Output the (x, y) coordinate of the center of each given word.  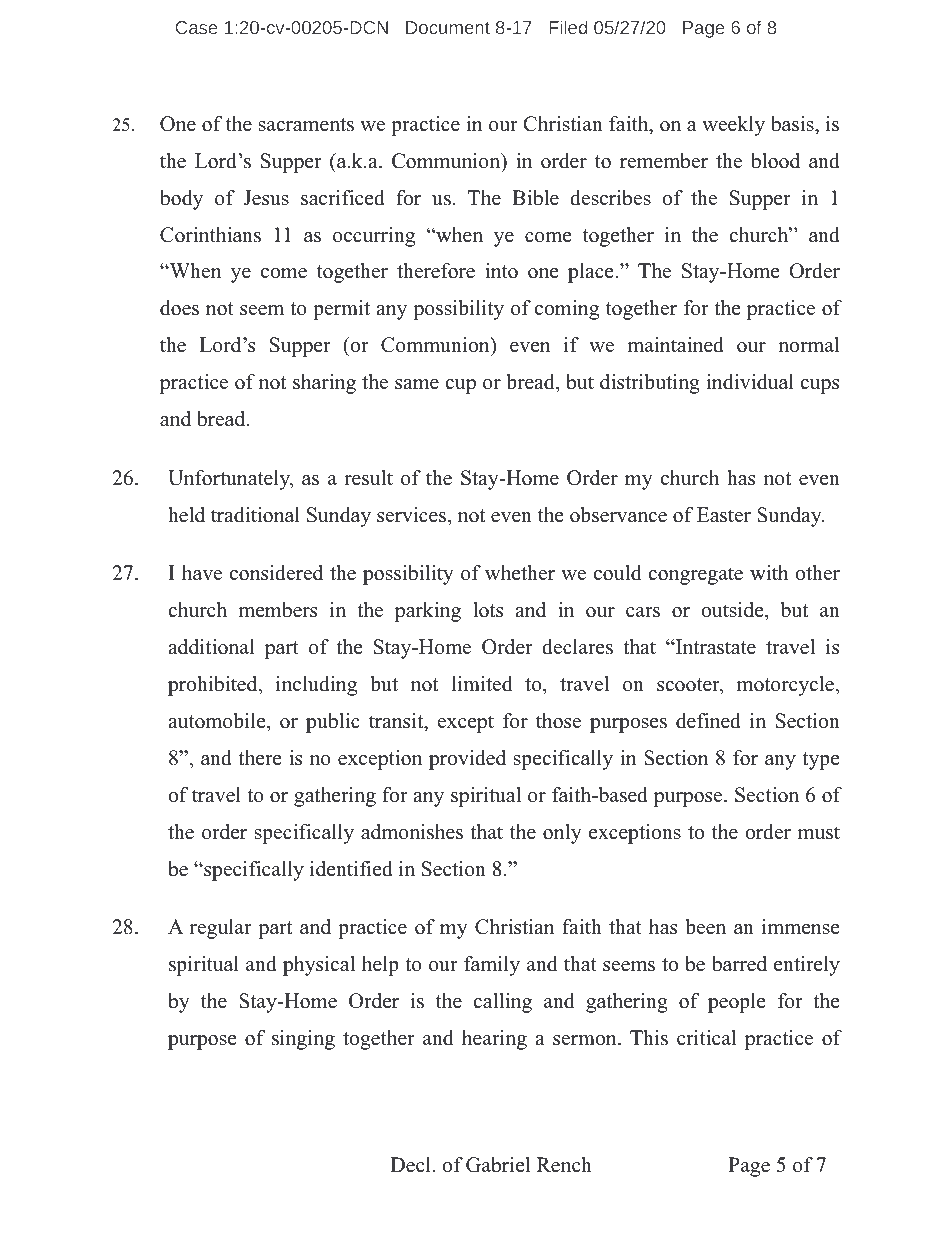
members (277, 610)
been (705, 927)
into (501, 271)
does (179, 308)
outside (733, 611)
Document (448, 27)
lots (488, 610)
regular (221, 929)
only (562, 834)
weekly (733, 126)
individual (750, 382)
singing (303, 1040)
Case (196, 27)
